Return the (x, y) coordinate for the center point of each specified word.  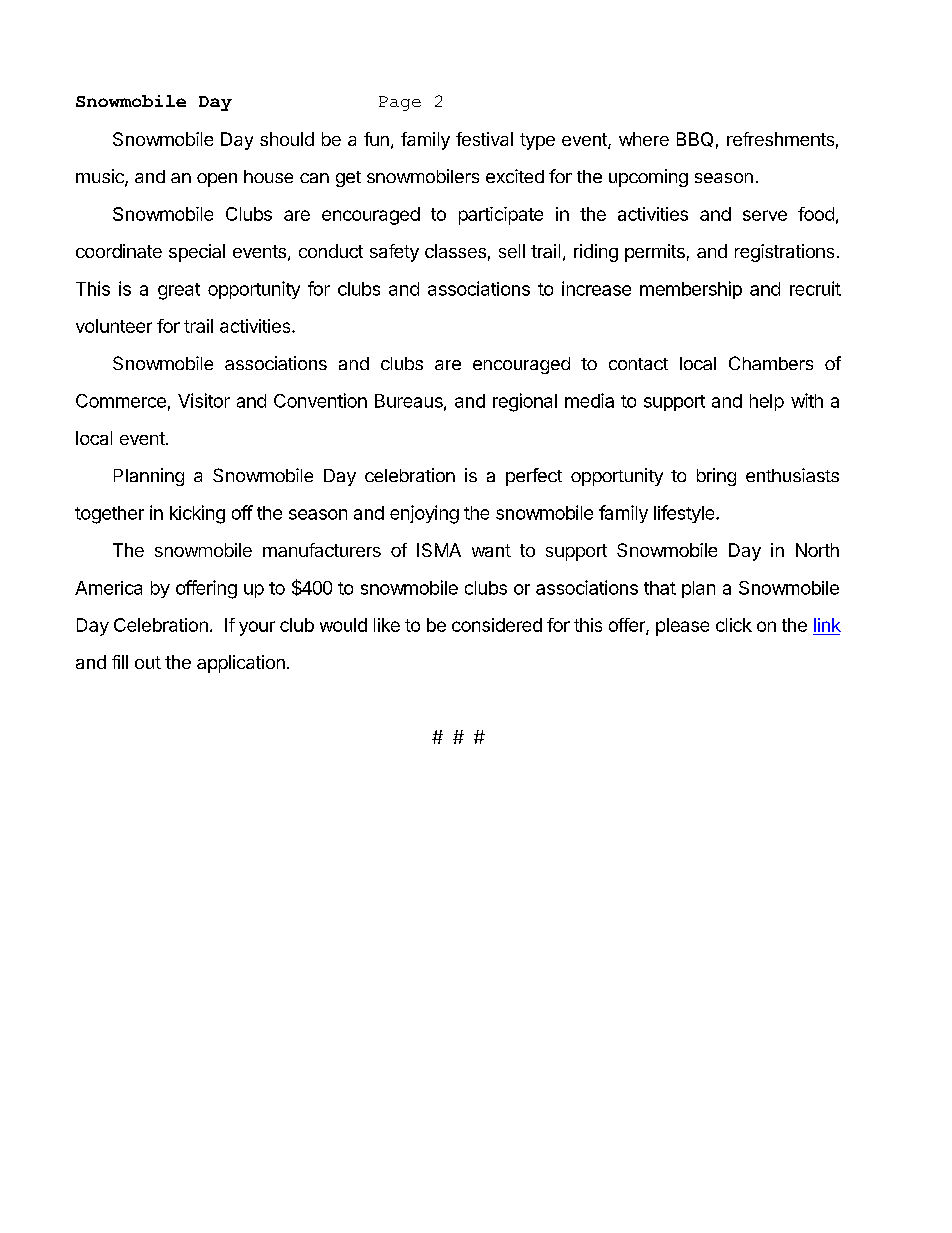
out (148, 662)
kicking (197, 514)
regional (525, 402)
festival (484, 139)
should (287, 139)
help (767, 402)
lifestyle (685, 514)
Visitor (204, 400)
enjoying (424, 514)
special (197, 253)
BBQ (695, 139)
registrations (784, 253)
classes (455, 251)
